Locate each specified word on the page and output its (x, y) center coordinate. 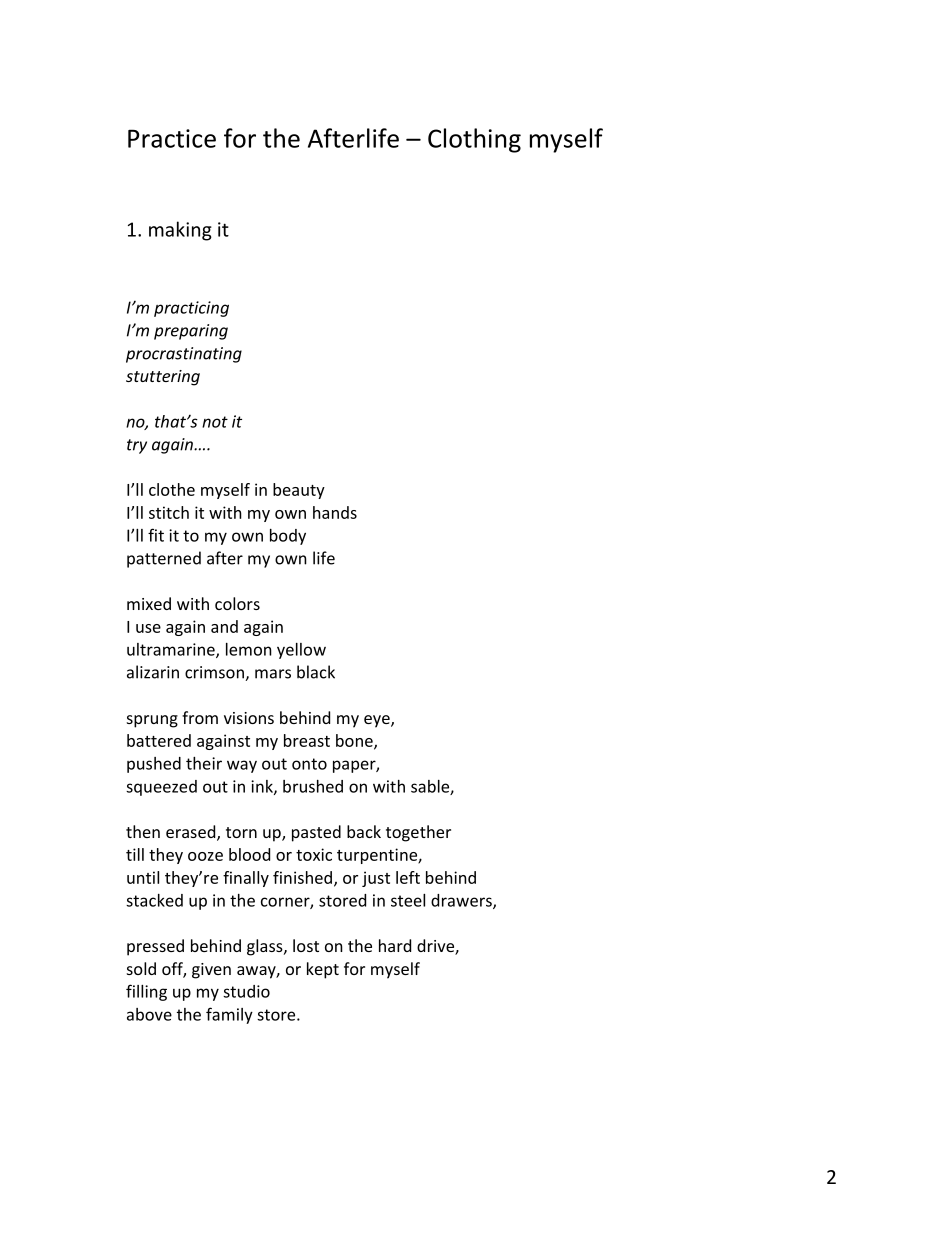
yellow (301, 651)
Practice (172, 138)
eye (378, 721)
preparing (191, 332)
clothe (172, 489)
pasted (316, 833)
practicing (191, 309)
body (288, 537)
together (418, 833)
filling (146, 992)
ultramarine (172, 650)
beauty (299, 491)
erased (192, 833)
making (180, 231)
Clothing (474, 140)
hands (335, 512)
